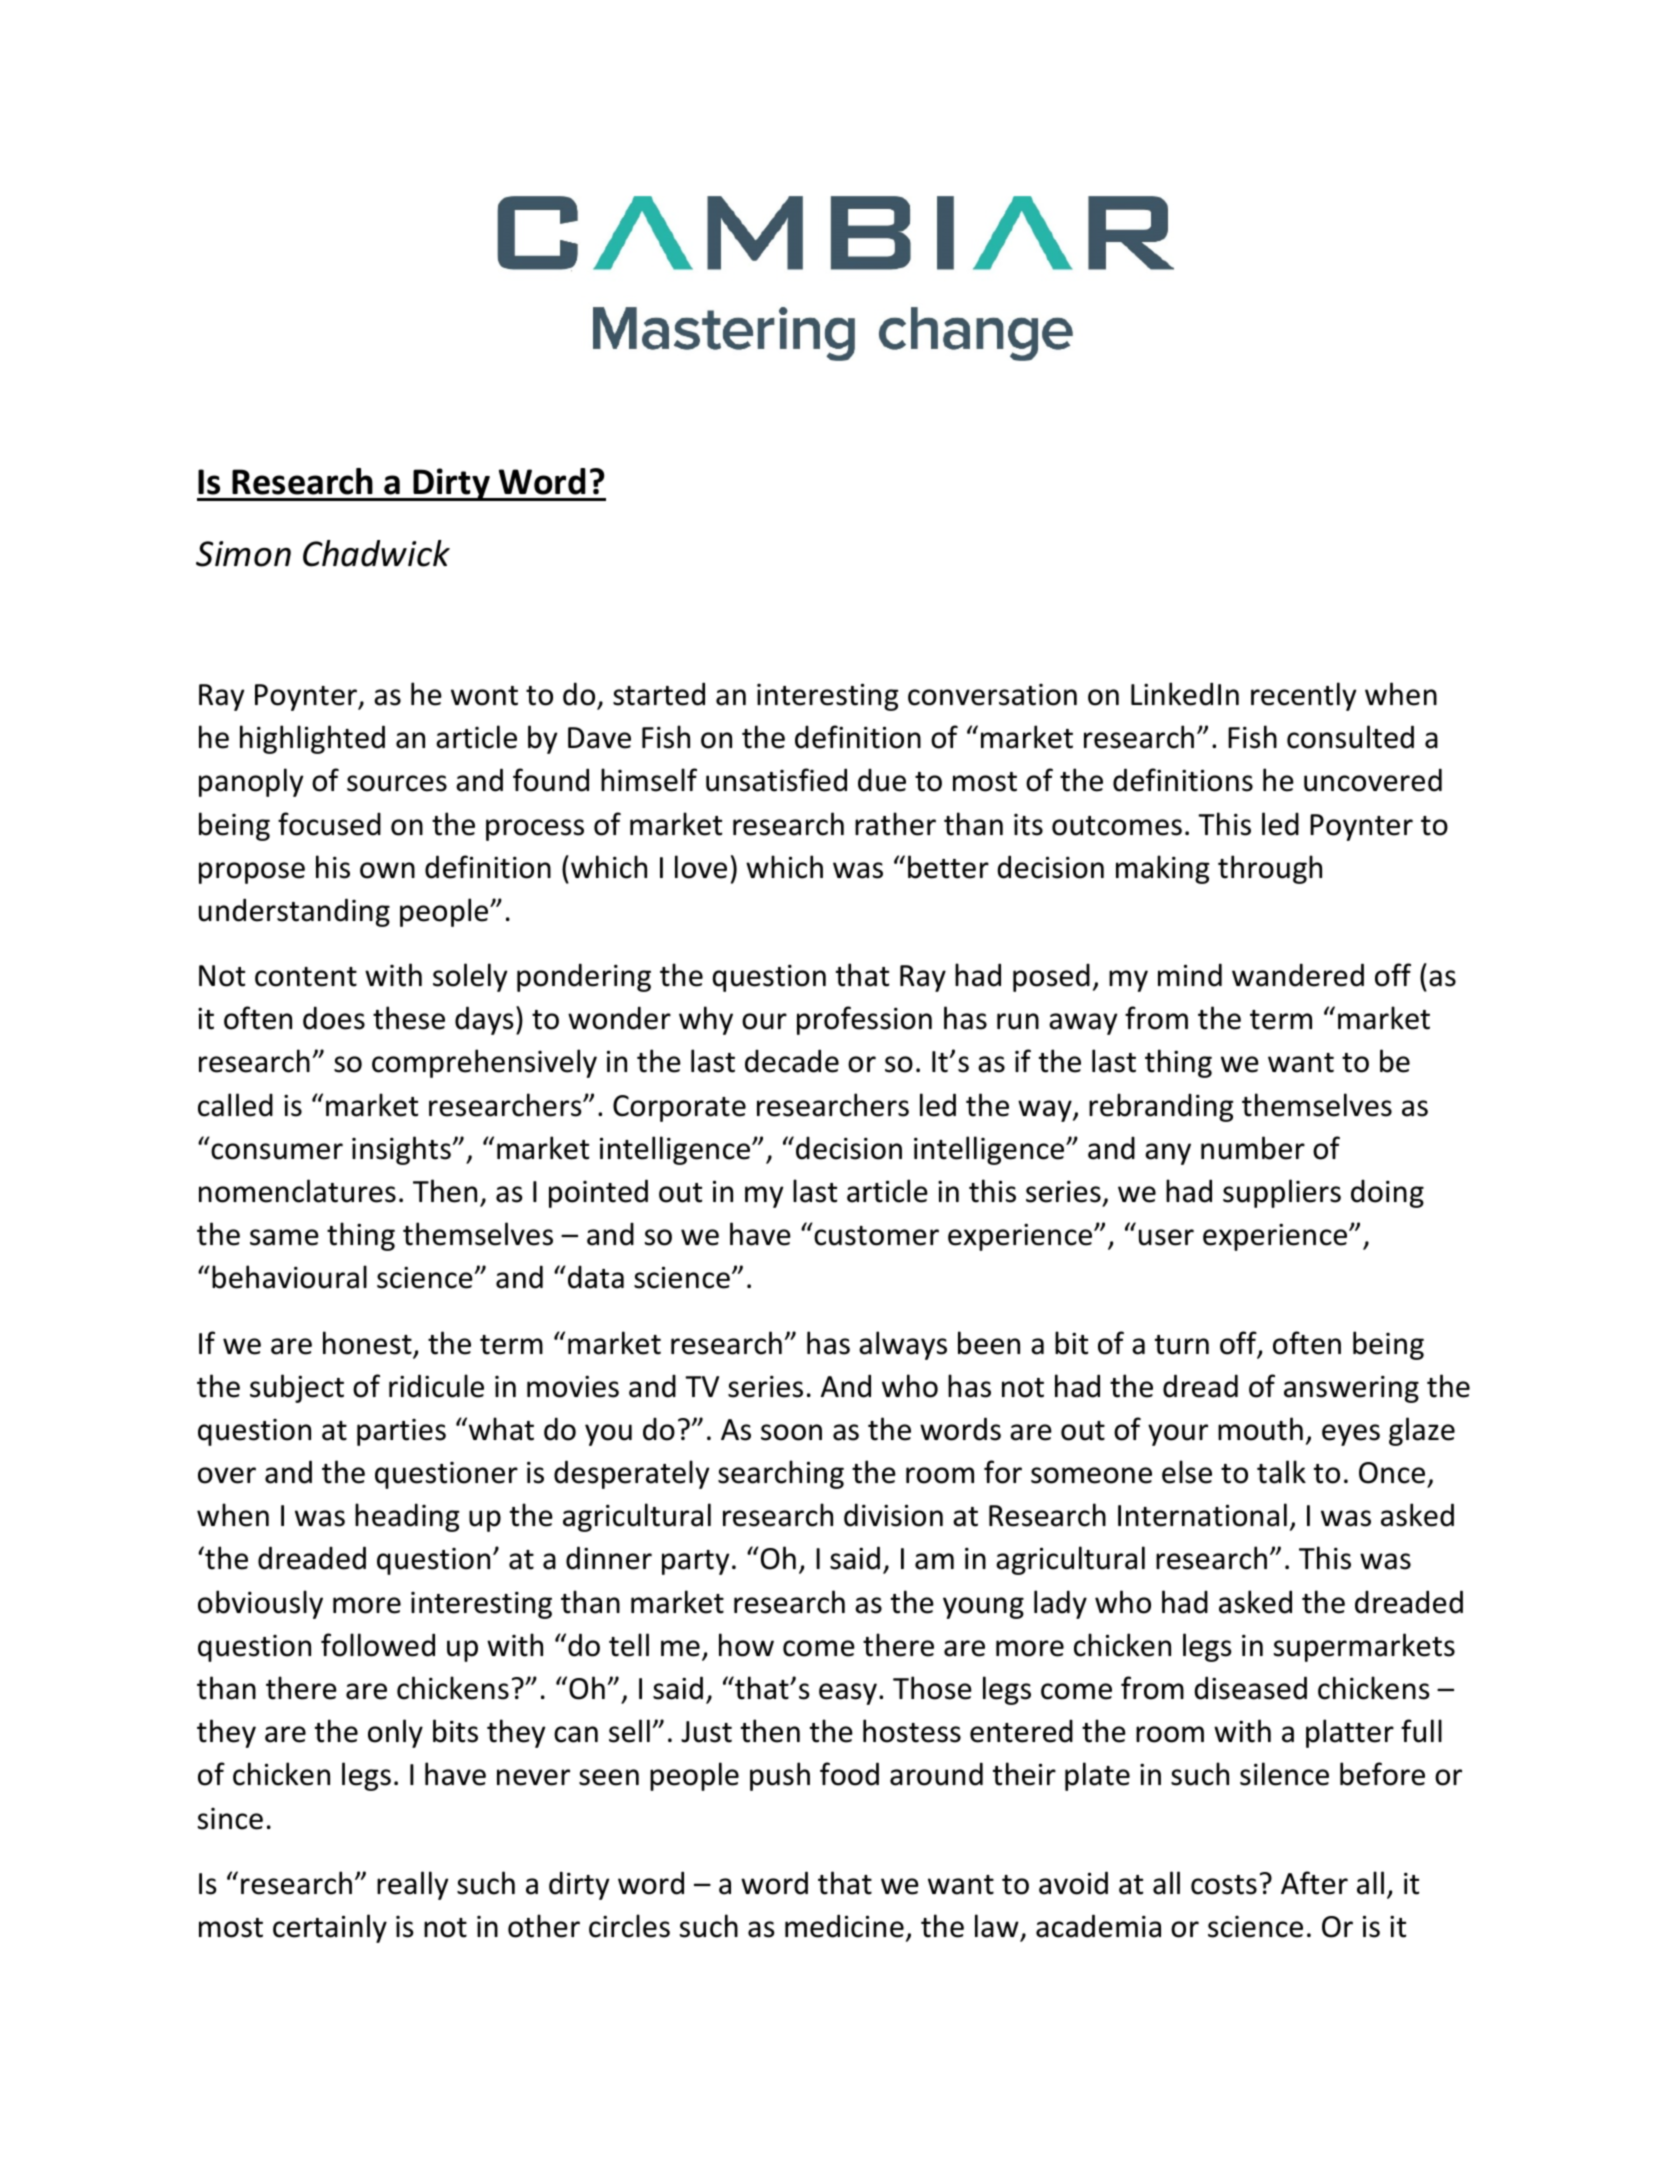 Image resolution: width=1672 pixels, height=2164 pixels. What do you see at coordinates (1304, 696) in the image?
I see `recently` at bounding box center [1304, 696].
